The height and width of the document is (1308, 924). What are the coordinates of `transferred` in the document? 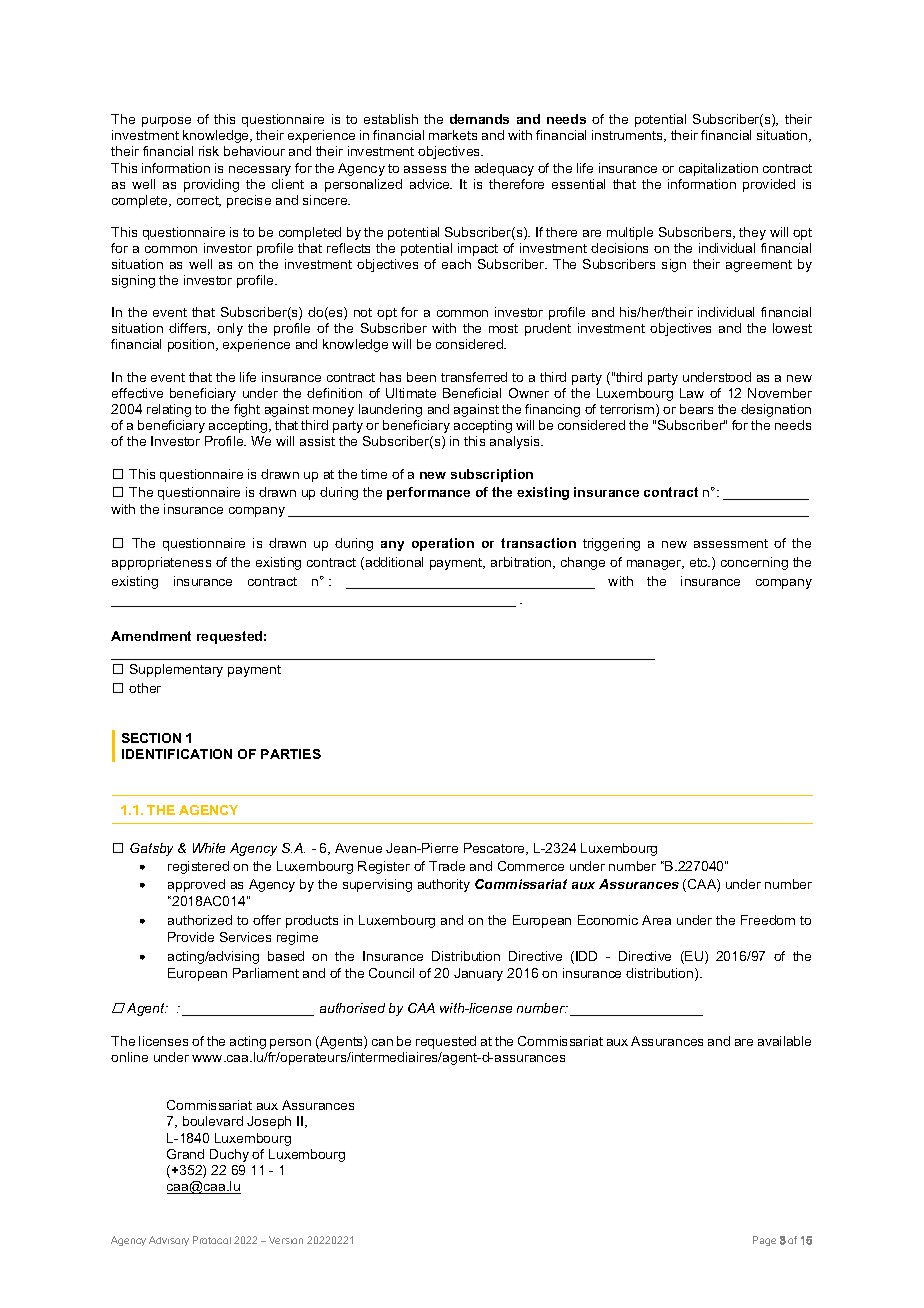 It's located at (474, 377).
